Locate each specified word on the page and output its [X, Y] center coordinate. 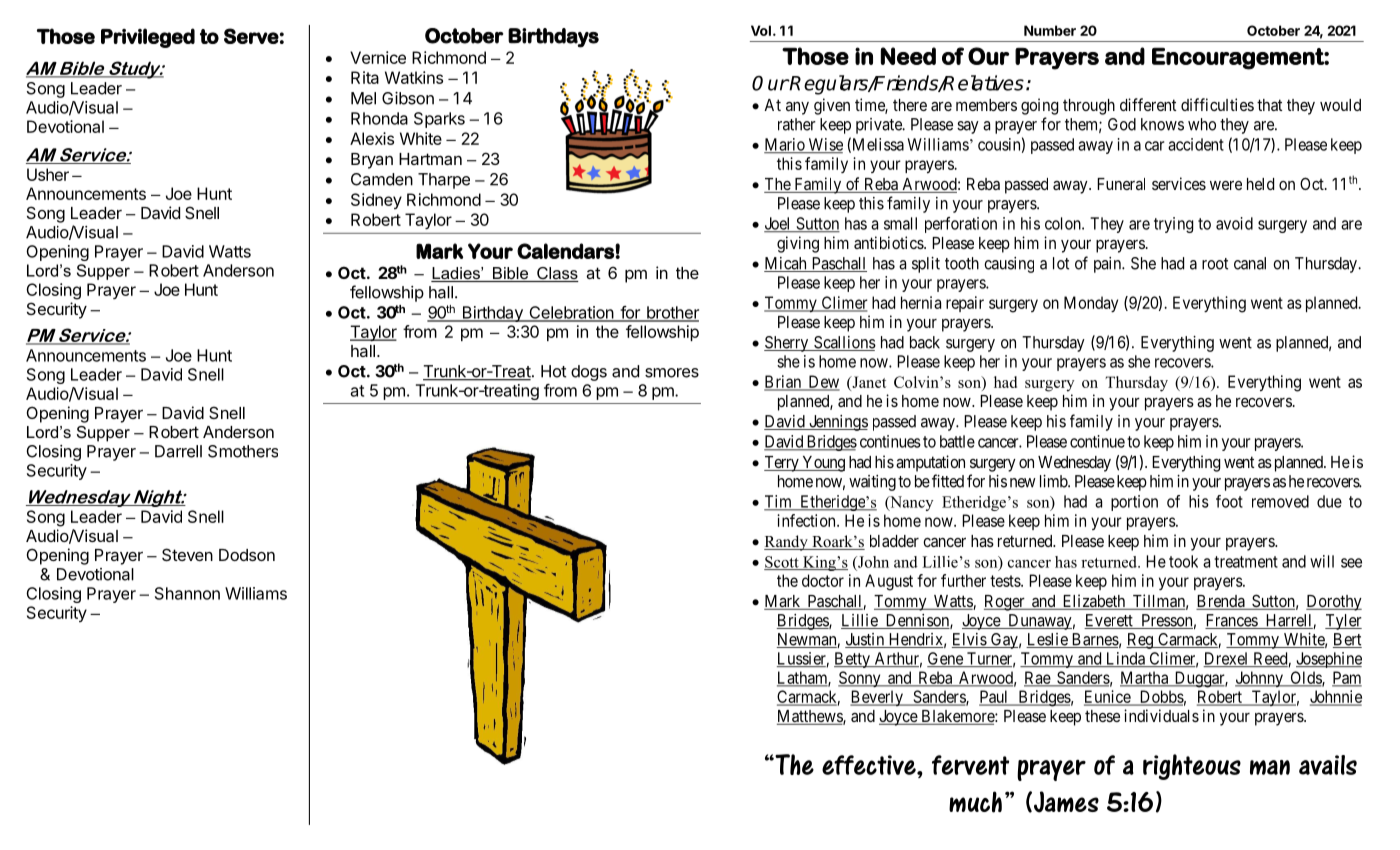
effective [870, 765]
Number [1050, 30]
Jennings [837, 423]
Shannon [187, 593]
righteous [1192, 767]
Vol [761, 30]
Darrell [178, 451]
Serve [251, 36]
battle [957, 441]
